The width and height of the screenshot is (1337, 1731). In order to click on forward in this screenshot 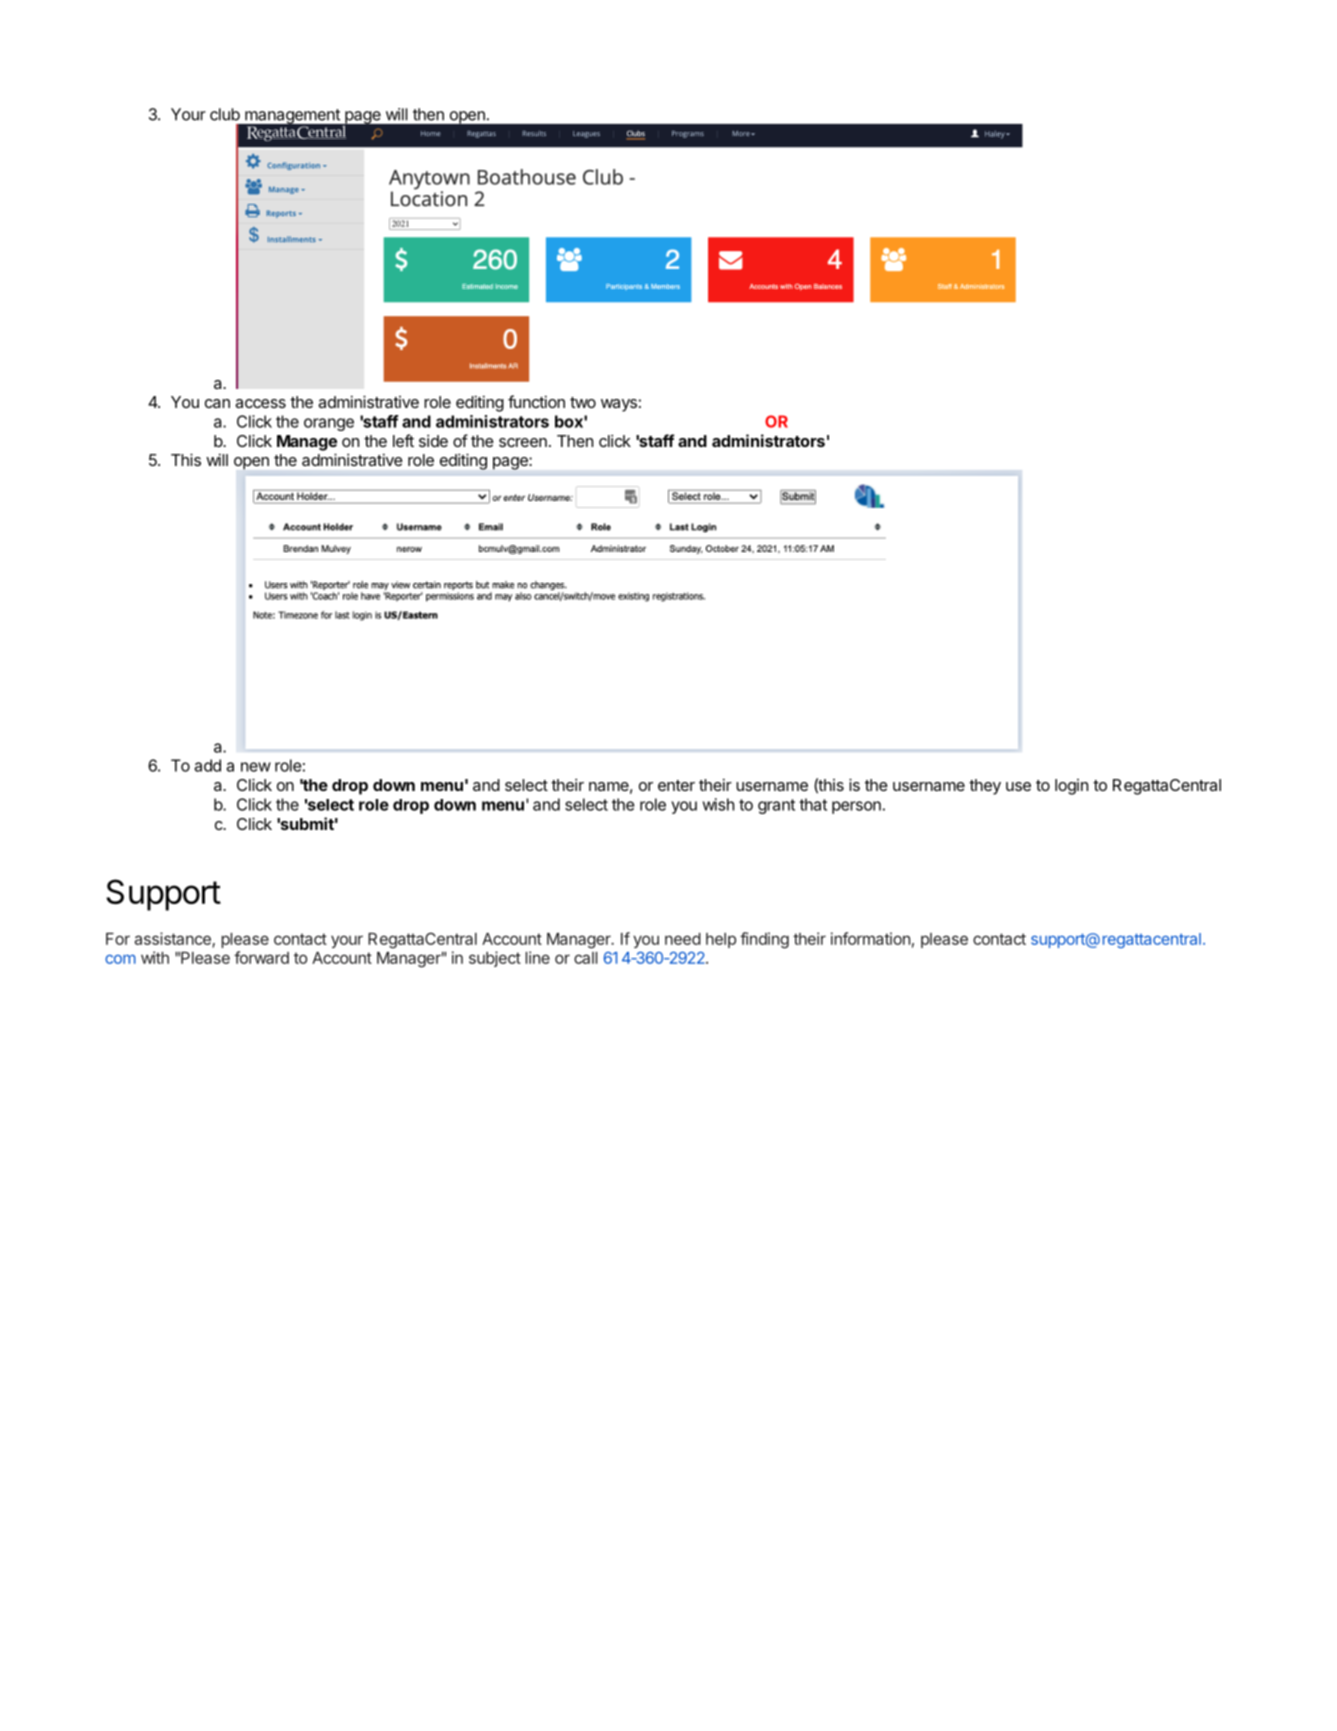, I will do `click(261, 957)`.
